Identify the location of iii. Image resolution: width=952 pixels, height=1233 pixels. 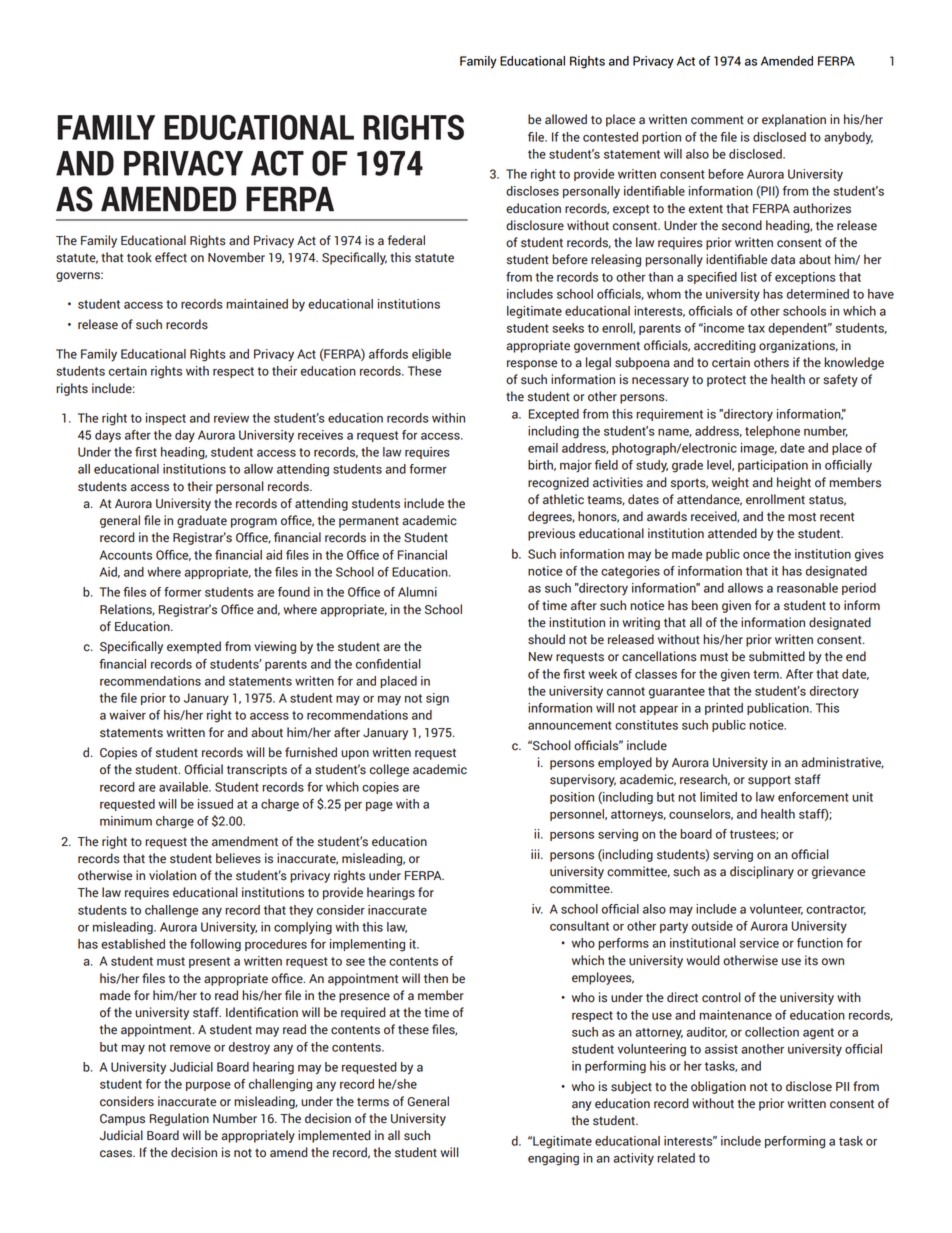
(536, 854).
